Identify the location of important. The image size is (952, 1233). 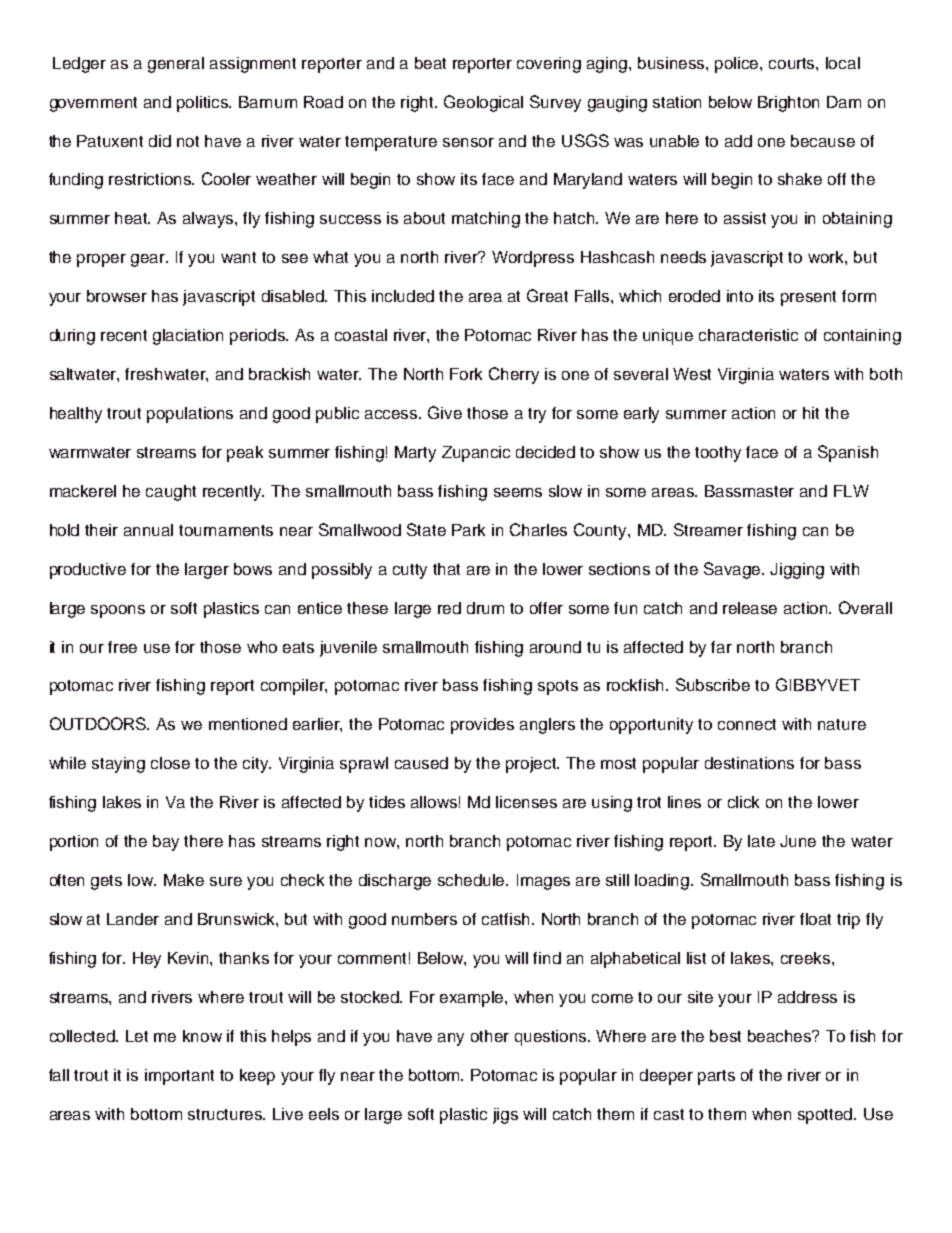
(179, 1077).
